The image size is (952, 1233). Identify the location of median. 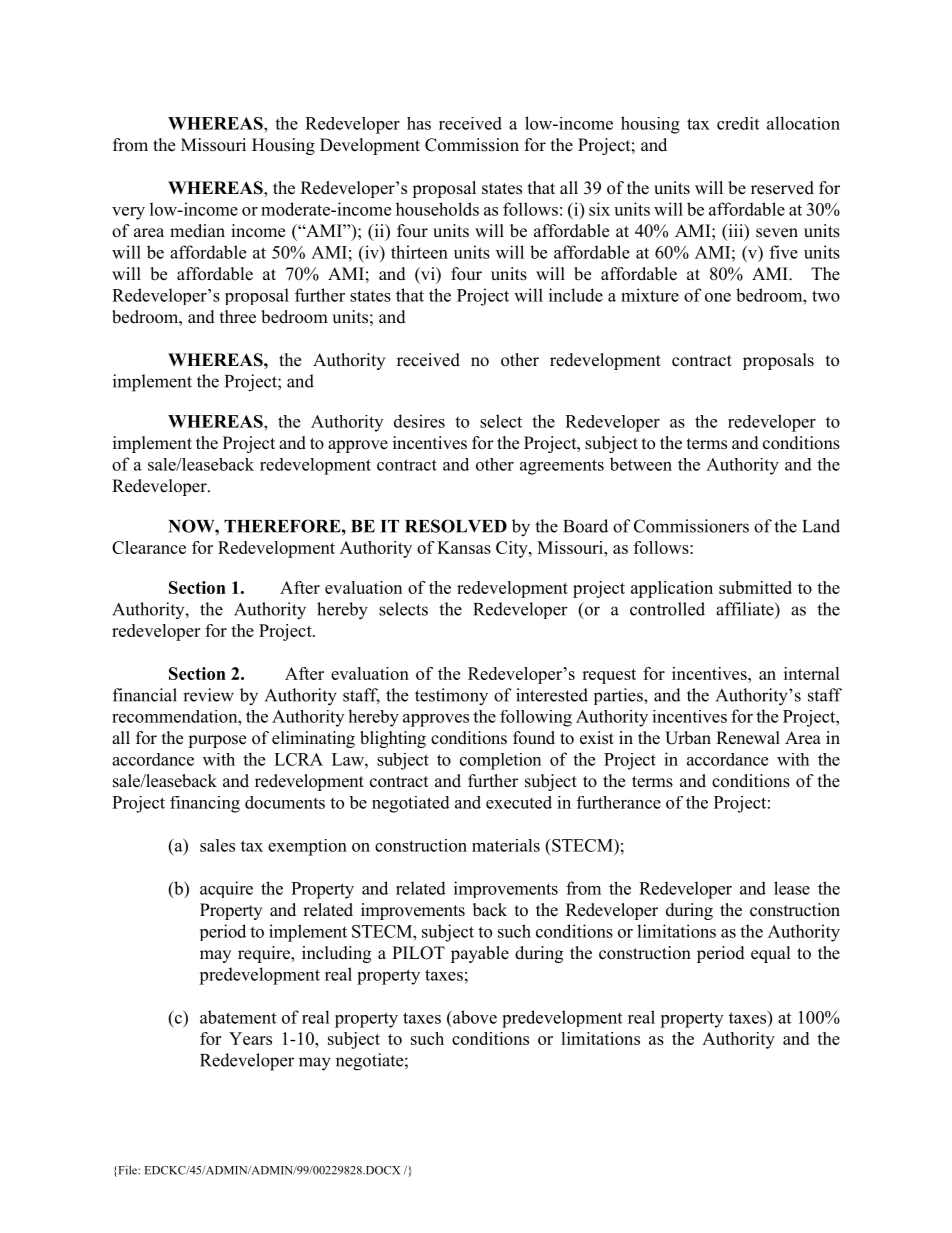
(197, 231).
